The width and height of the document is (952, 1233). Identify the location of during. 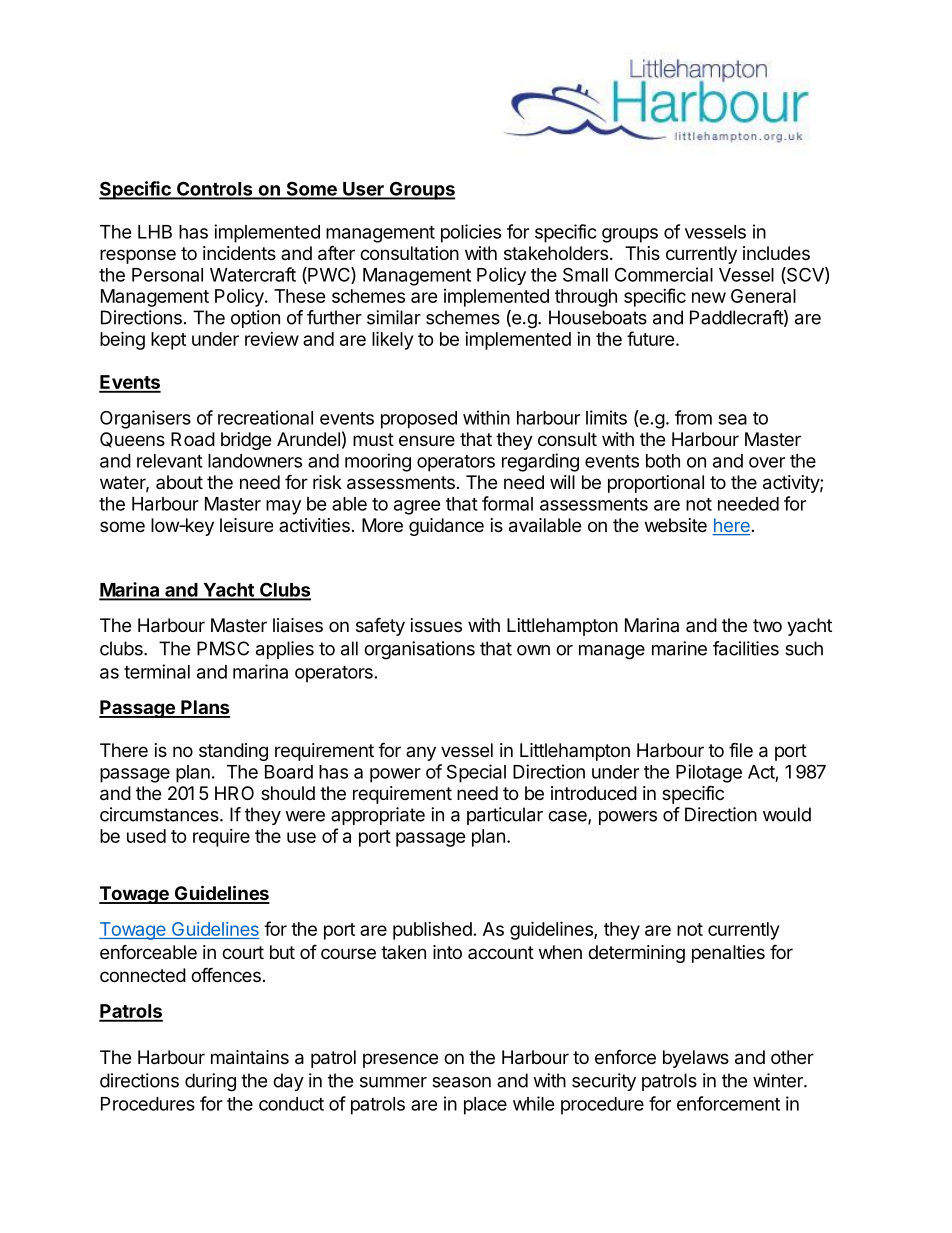
(210, 1082).
